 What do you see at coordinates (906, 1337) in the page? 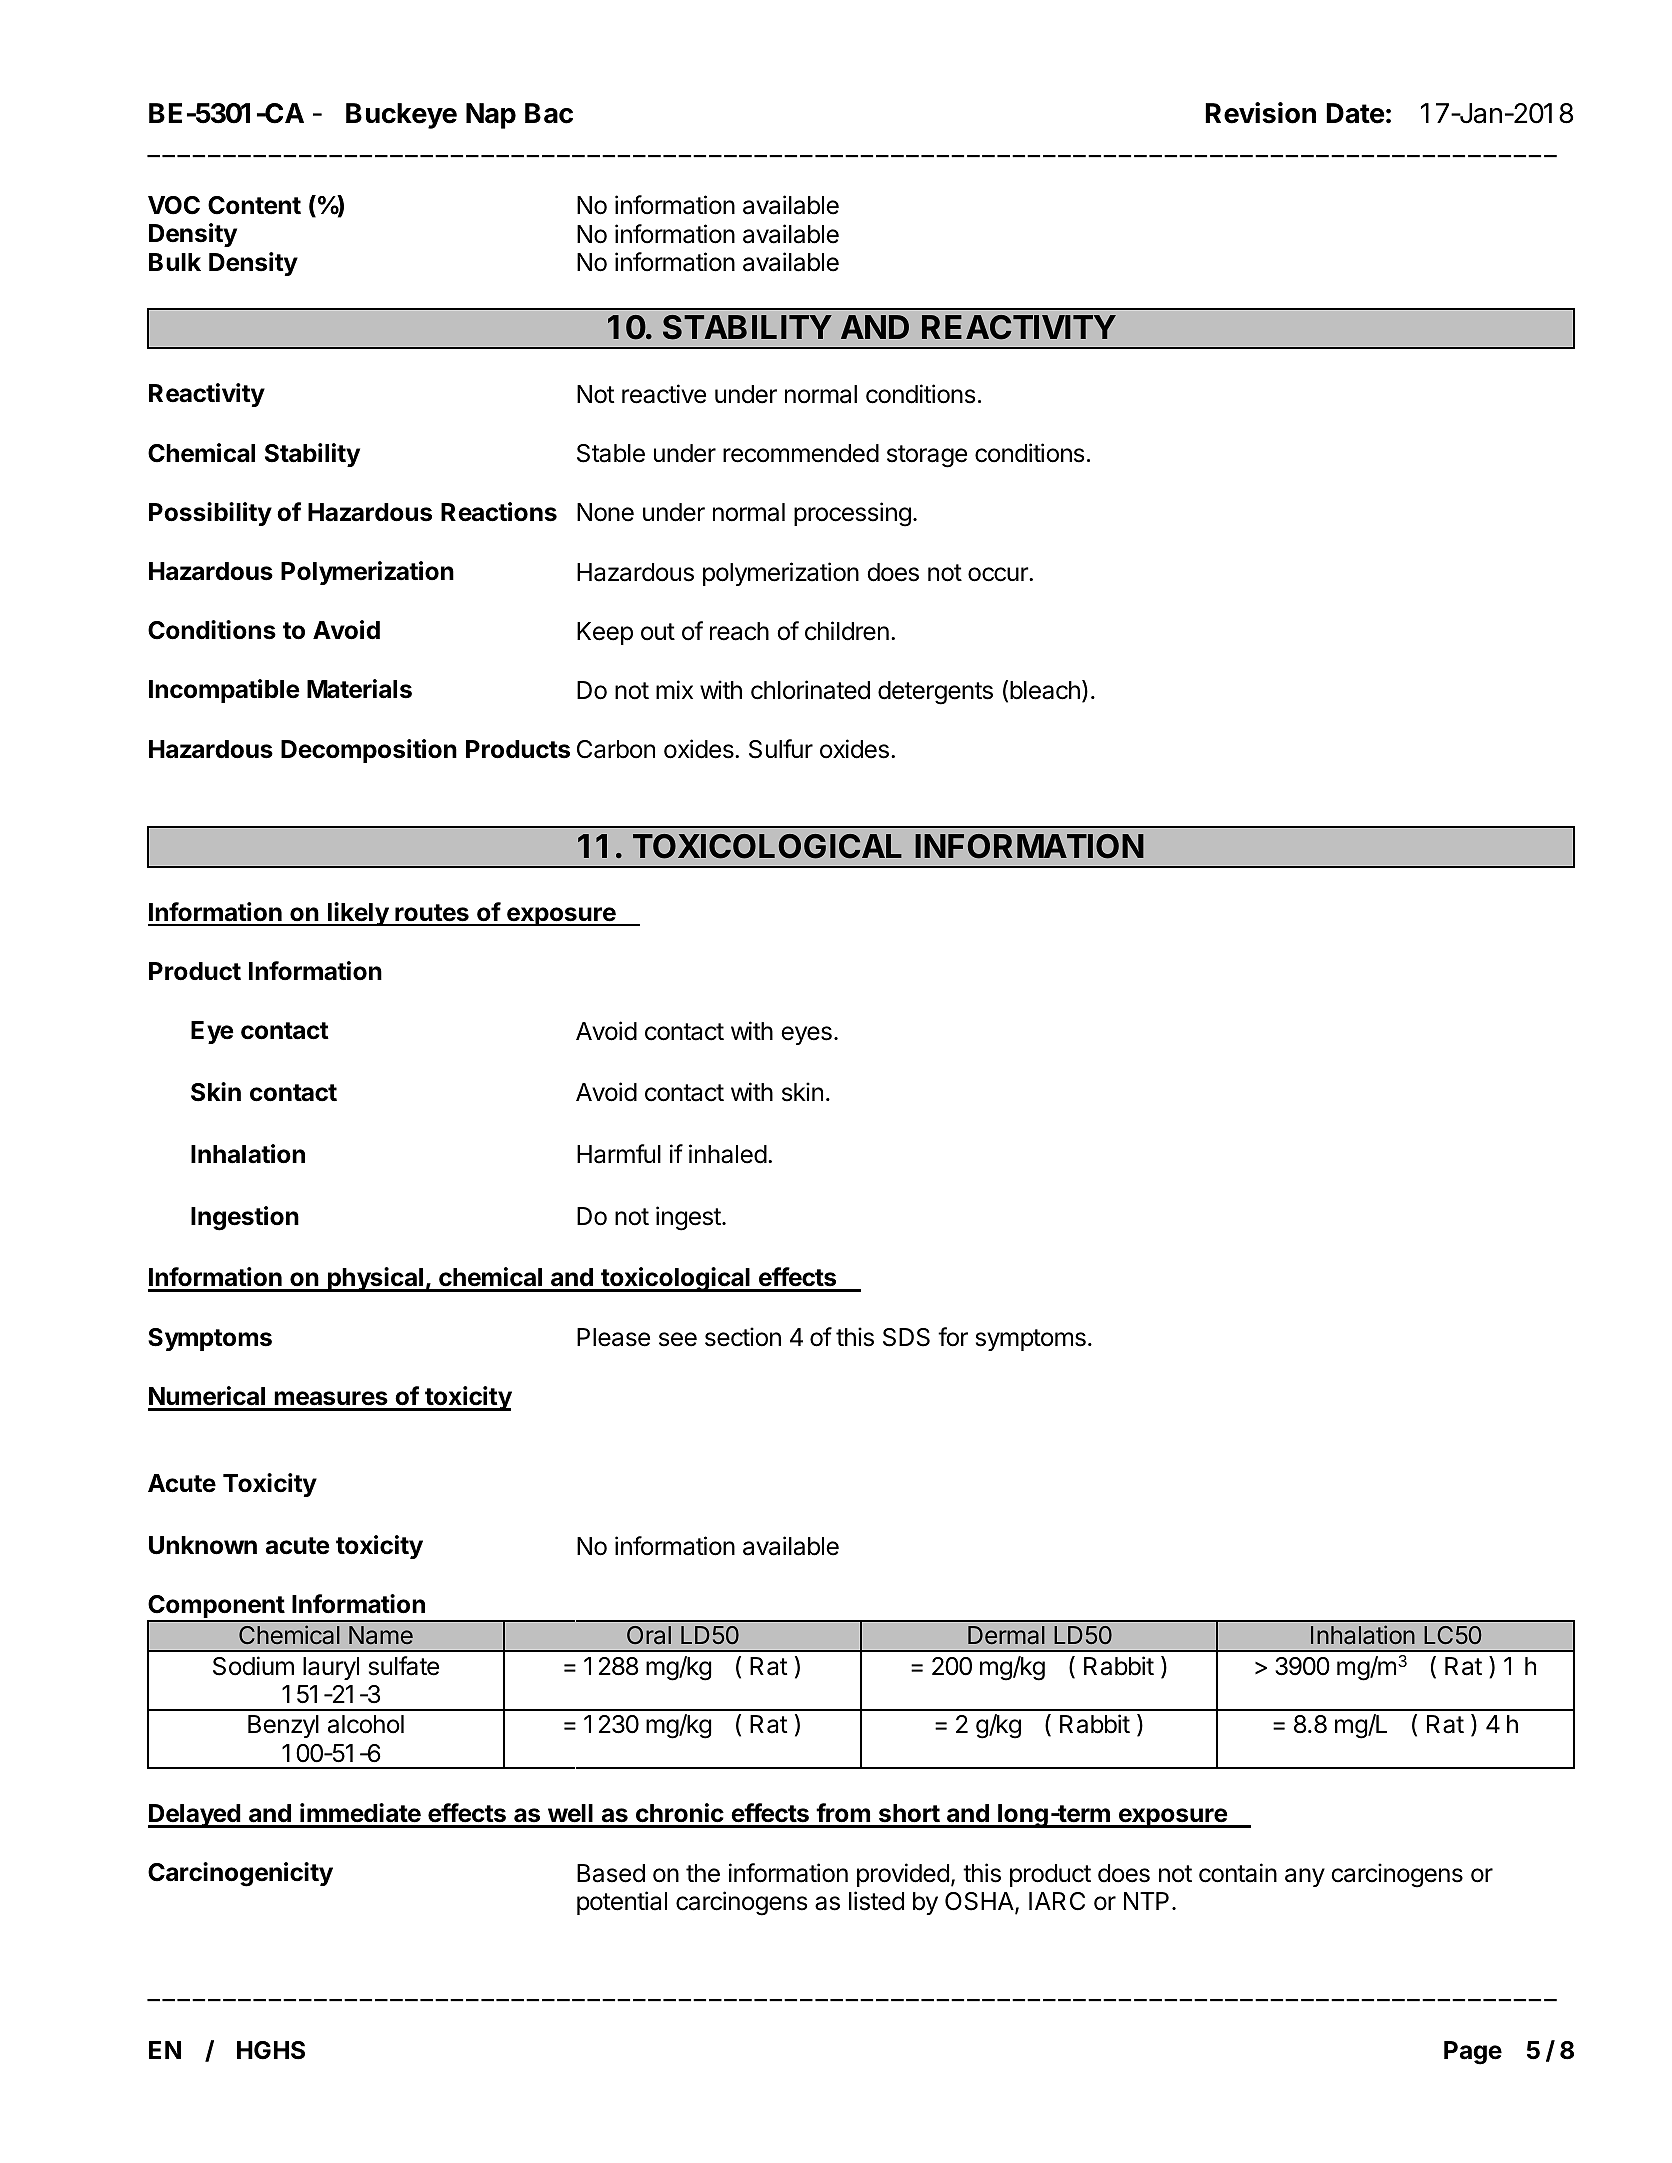
I see `SDS` at bounding box center [906, 1337].
